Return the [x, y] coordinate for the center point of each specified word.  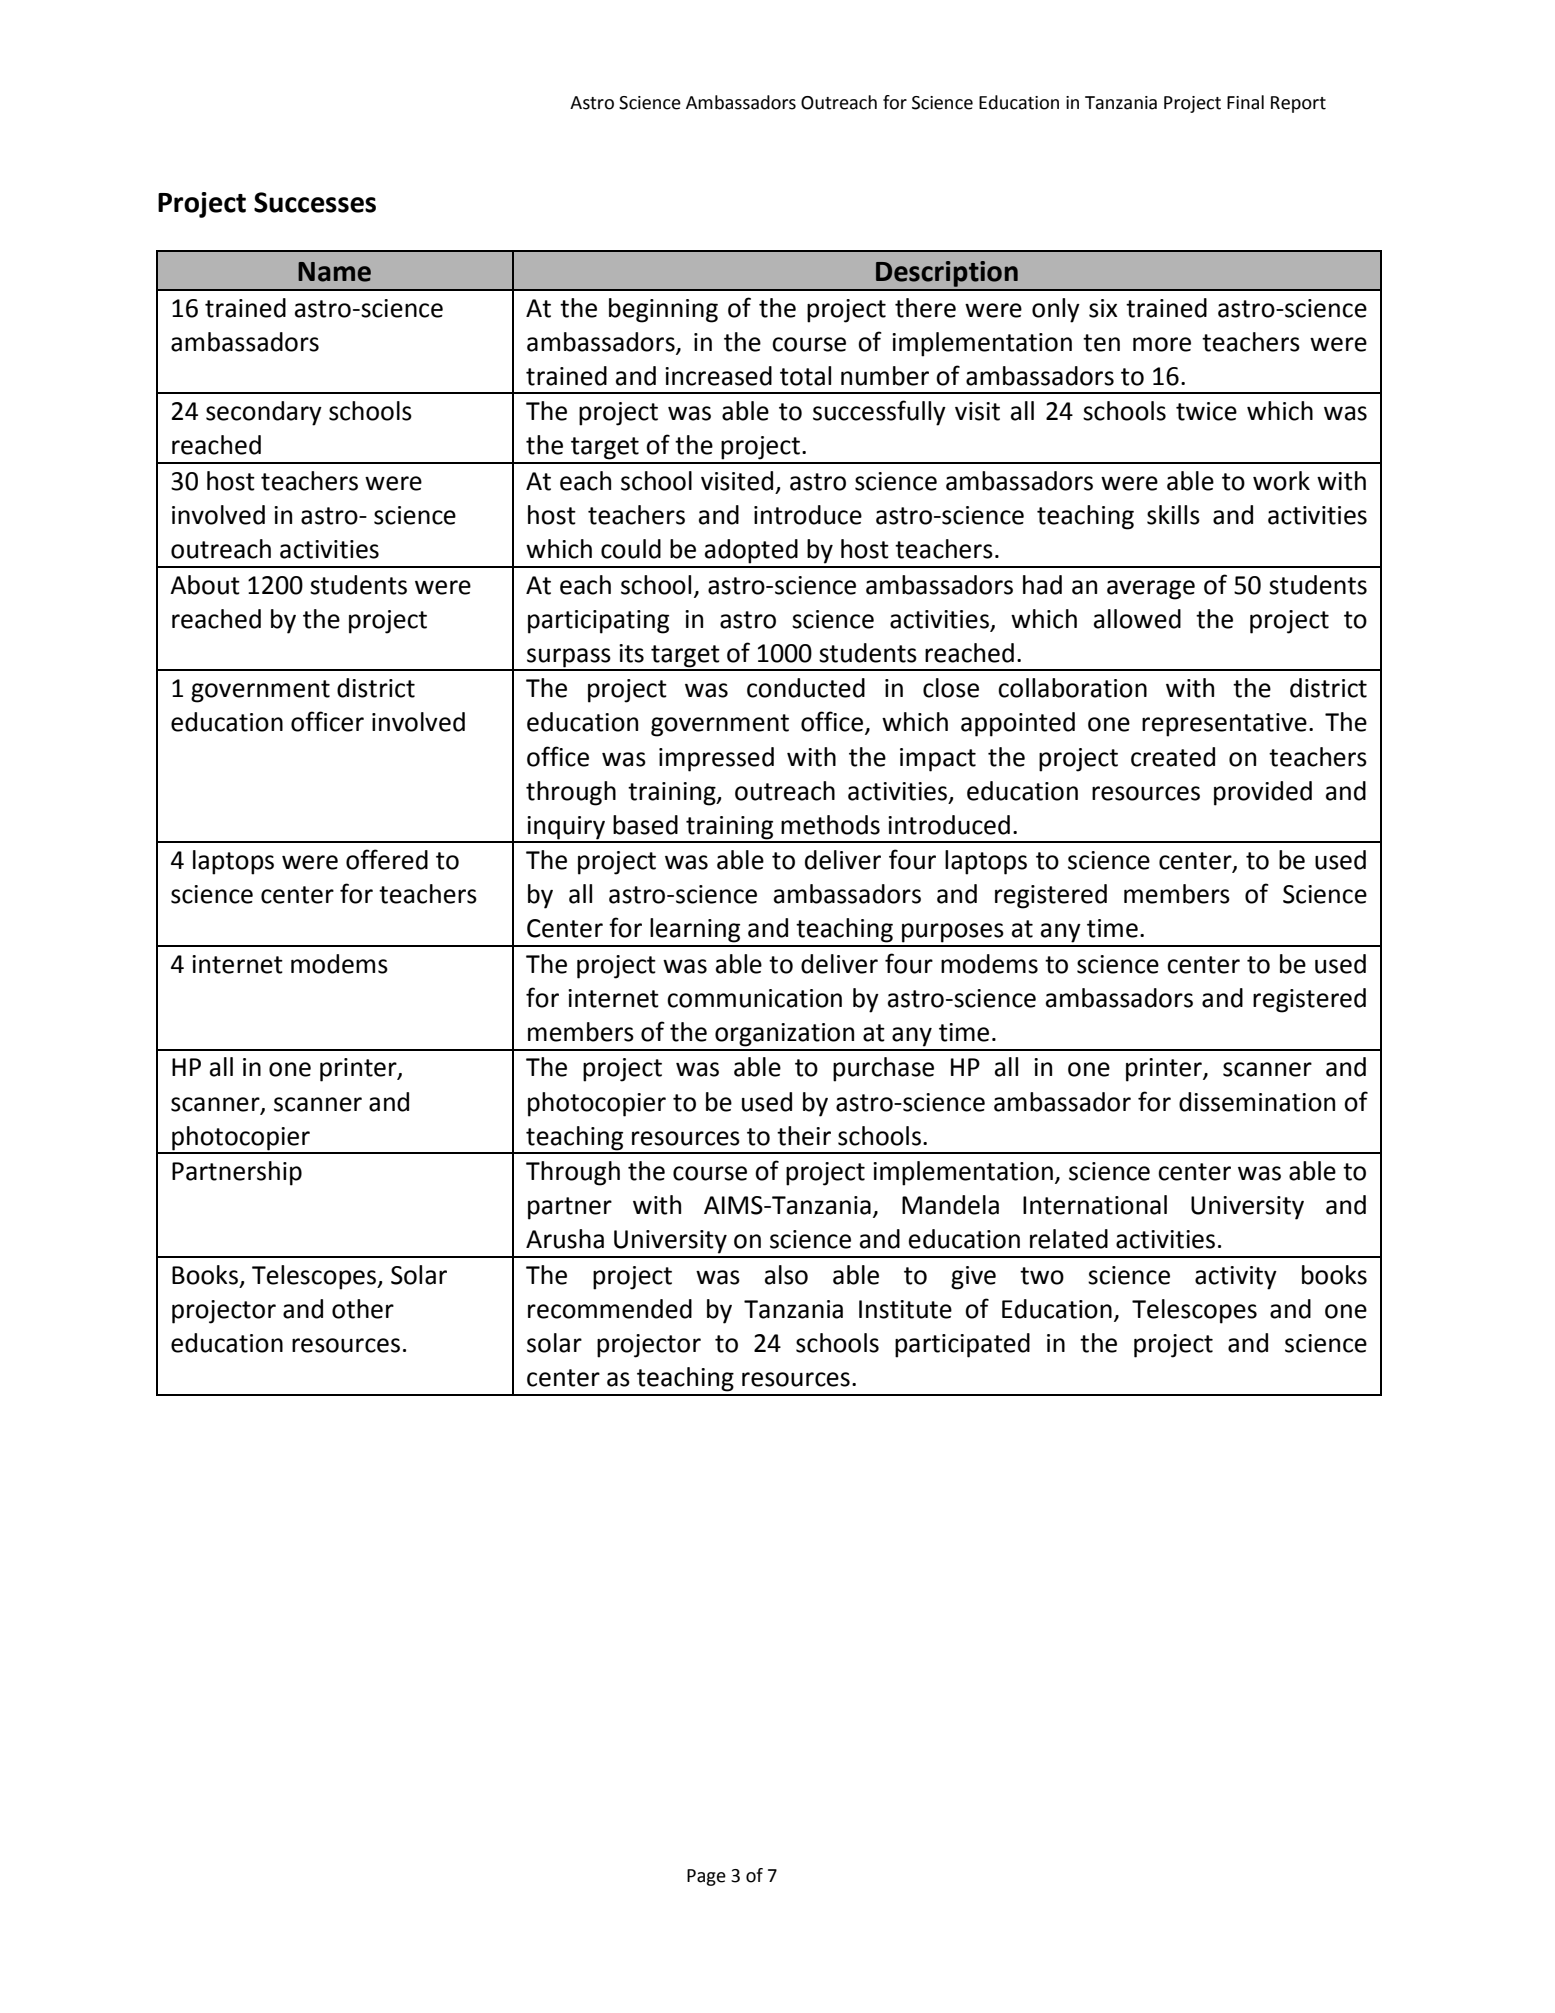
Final [1245, 102]
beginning [663, 310]
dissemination [1257, 1102]
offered [387, 859]
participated [962, 1345]
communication [754, 998]
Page [706, 1877]
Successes [315, 202]
